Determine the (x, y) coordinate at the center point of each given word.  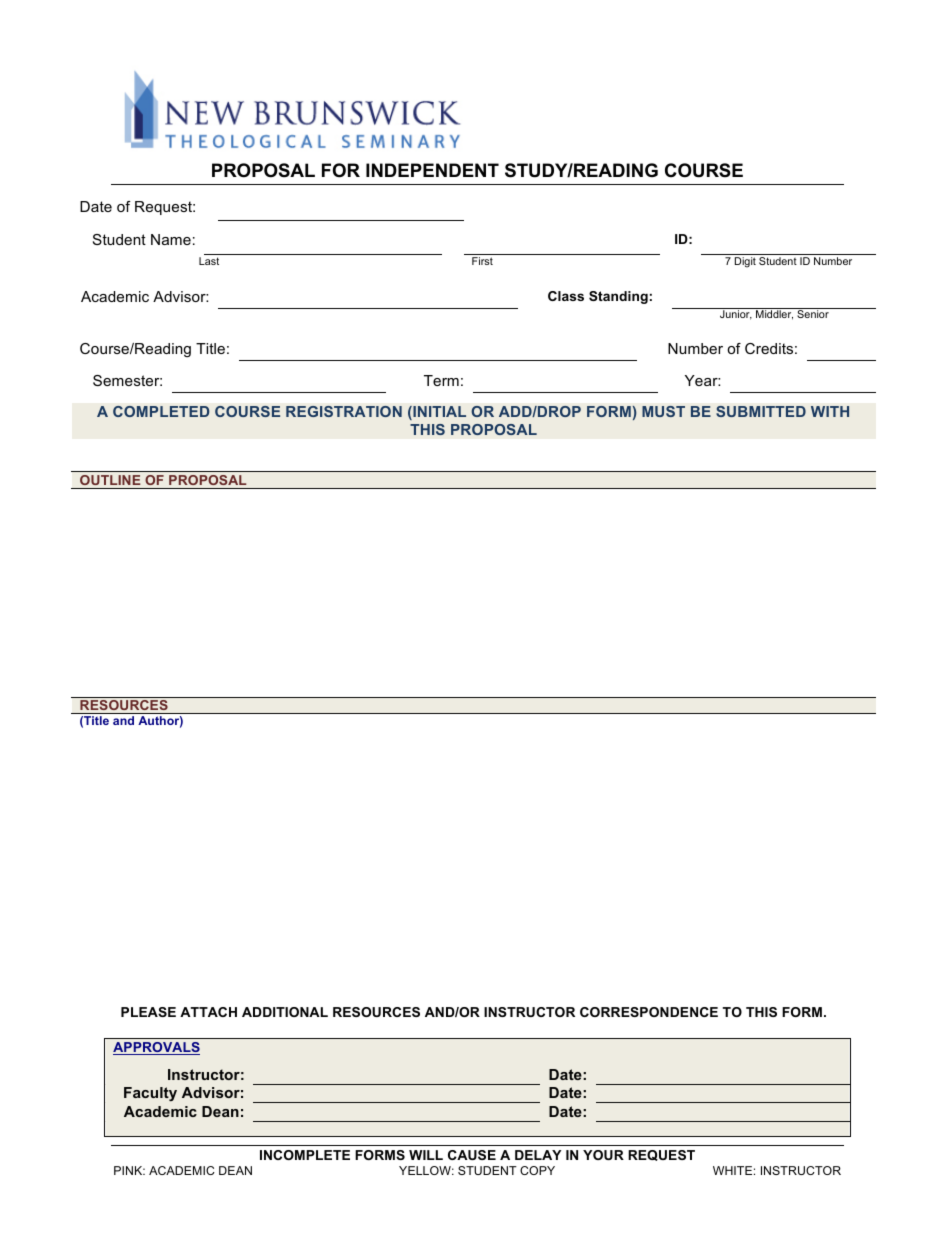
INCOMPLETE (305, 1155)
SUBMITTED (761, 411)
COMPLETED (161, 411)
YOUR (603, 1155)
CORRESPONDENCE (649, 1012)
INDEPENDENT (432, 170)
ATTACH (208, 1012)
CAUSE (472, 1155)
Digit (745, 262)
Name (171, 239)
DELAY (538, 1155)
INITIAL (438, 413)
